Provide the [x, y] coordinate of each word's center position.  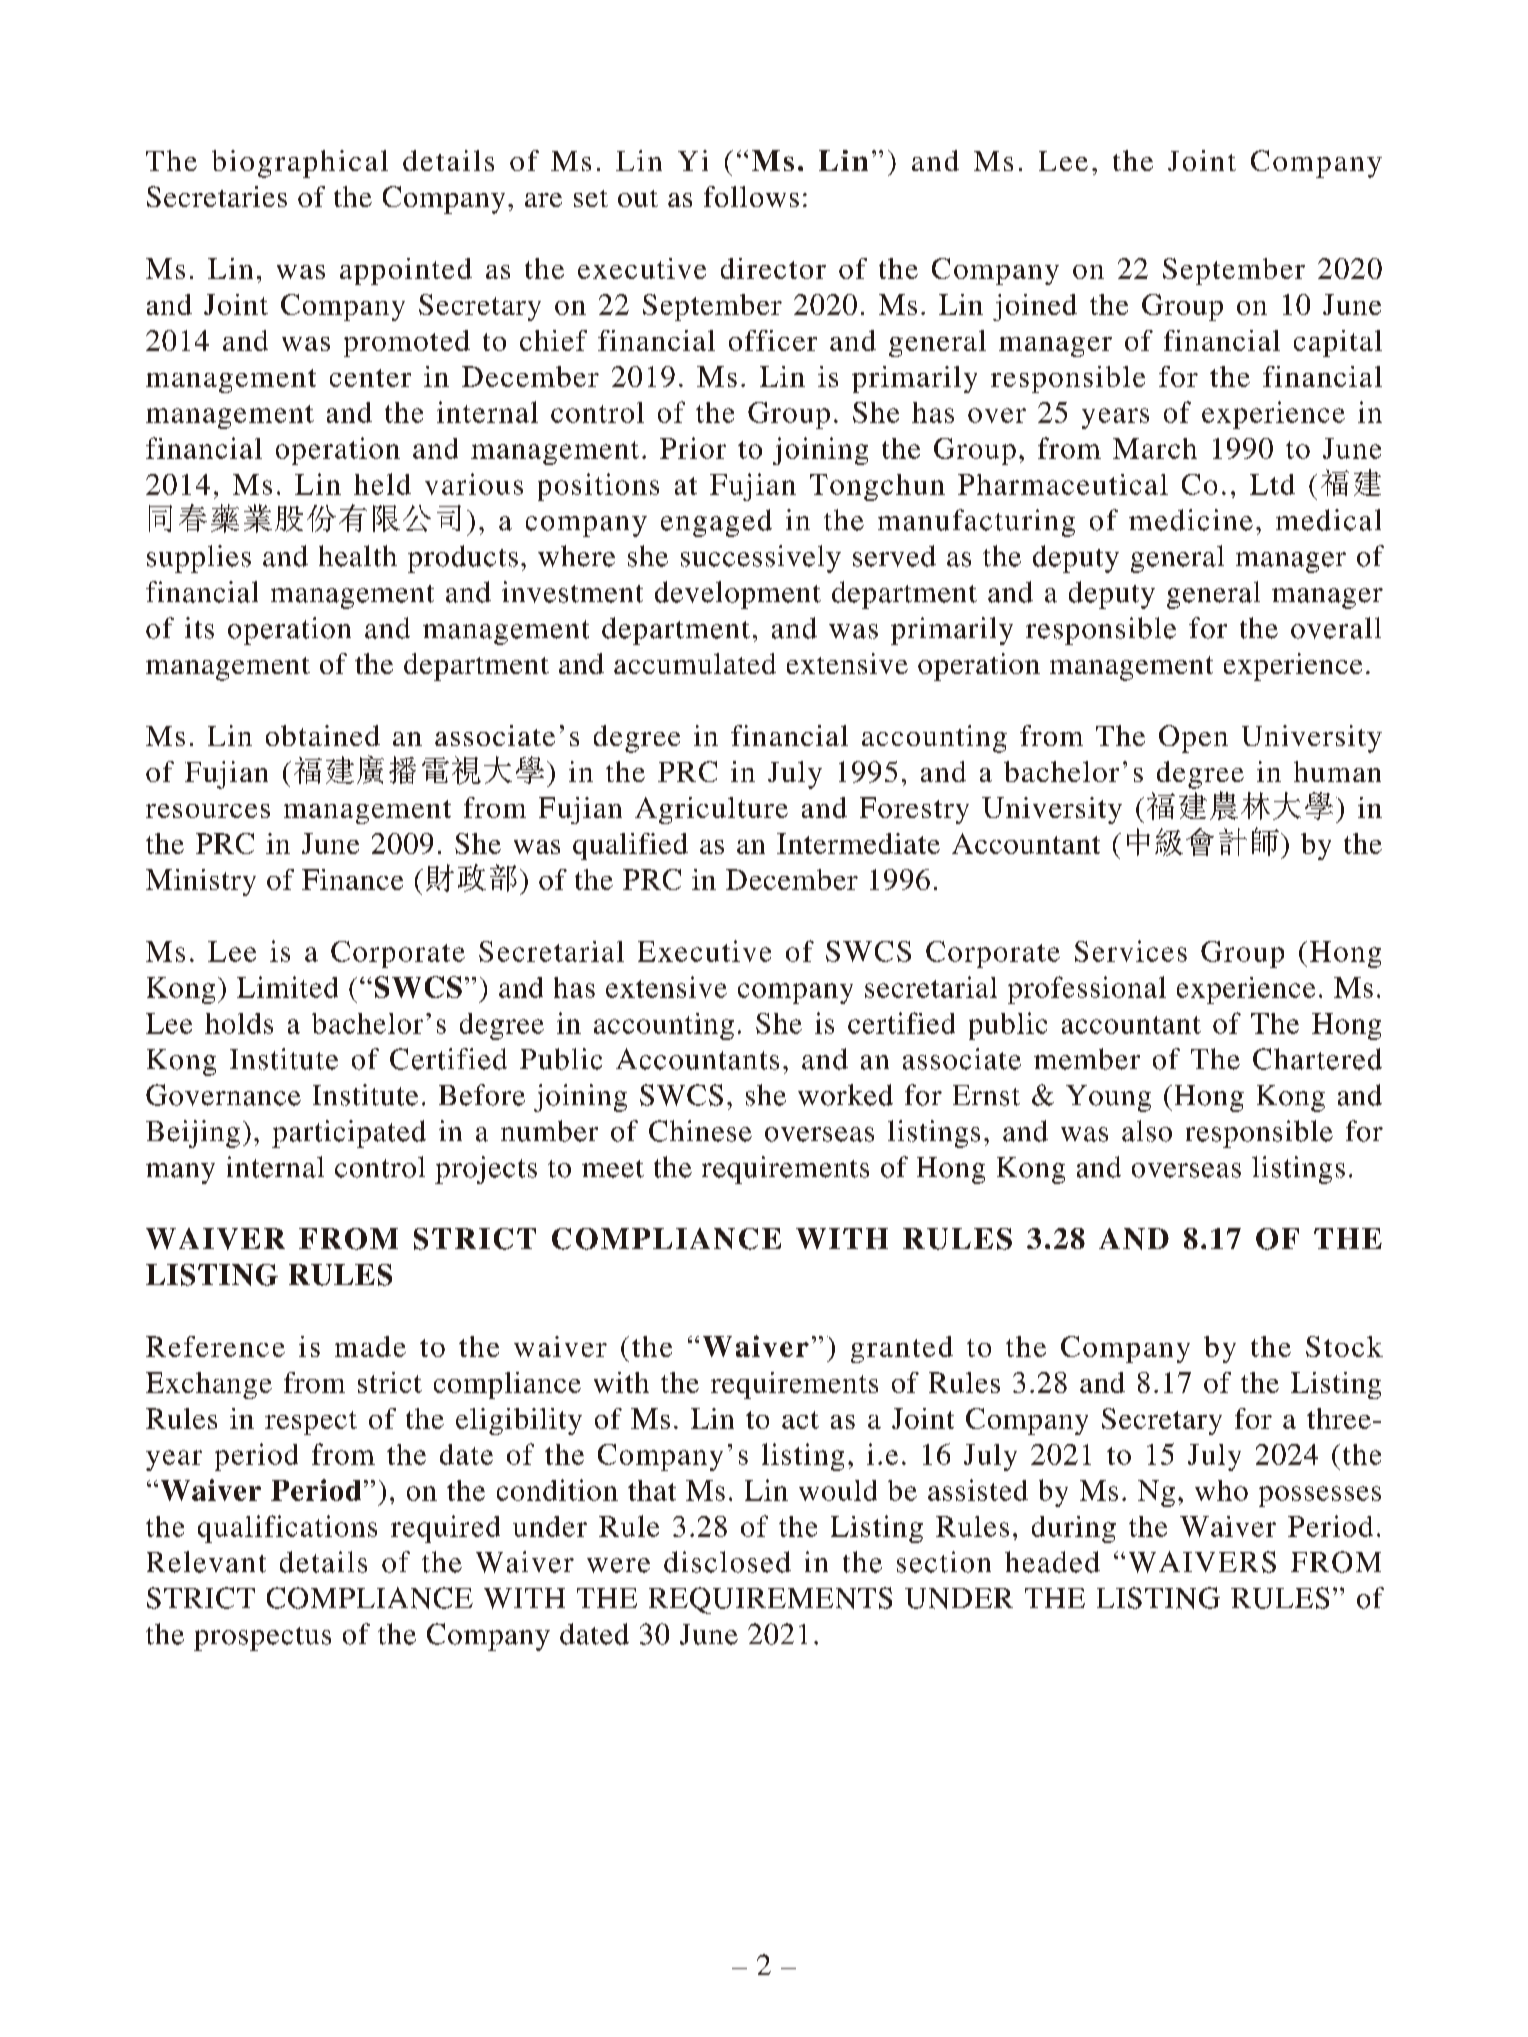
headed [1052, 1562]
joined [1035, 307]
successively [761, 559]
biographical [300, 164]
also [1147, 1131]
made [370, 1346]
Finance [352, 879]
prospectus [262, 1639]
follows [751, 196]
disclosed [727, 1562]
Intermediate [858, 843]
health [358, 556]
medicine [1191, 520]
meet [613, 1169]
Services [1131, 951]
